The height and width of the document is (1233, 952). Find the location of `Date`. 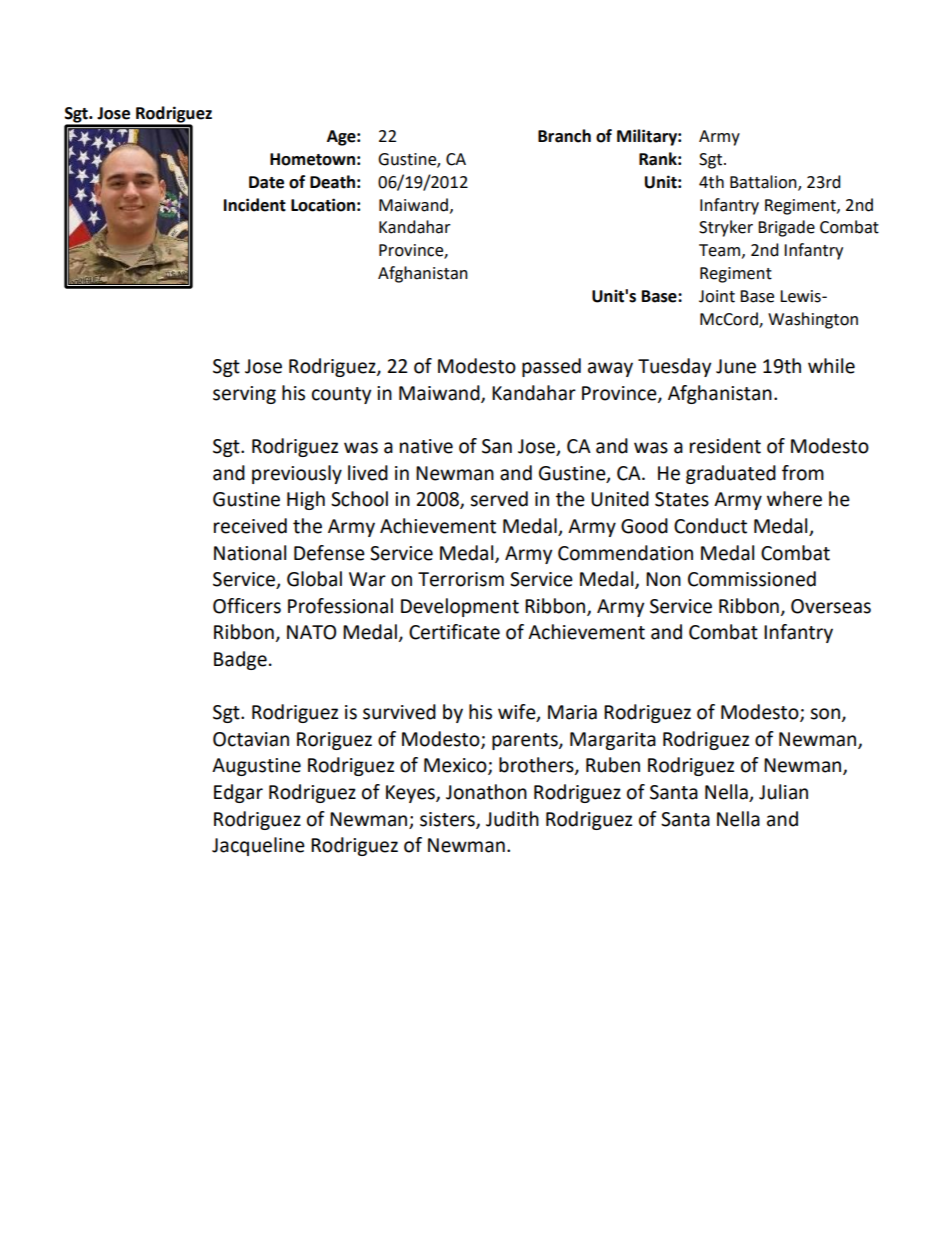

Date is located at coordinates (266, 182).
